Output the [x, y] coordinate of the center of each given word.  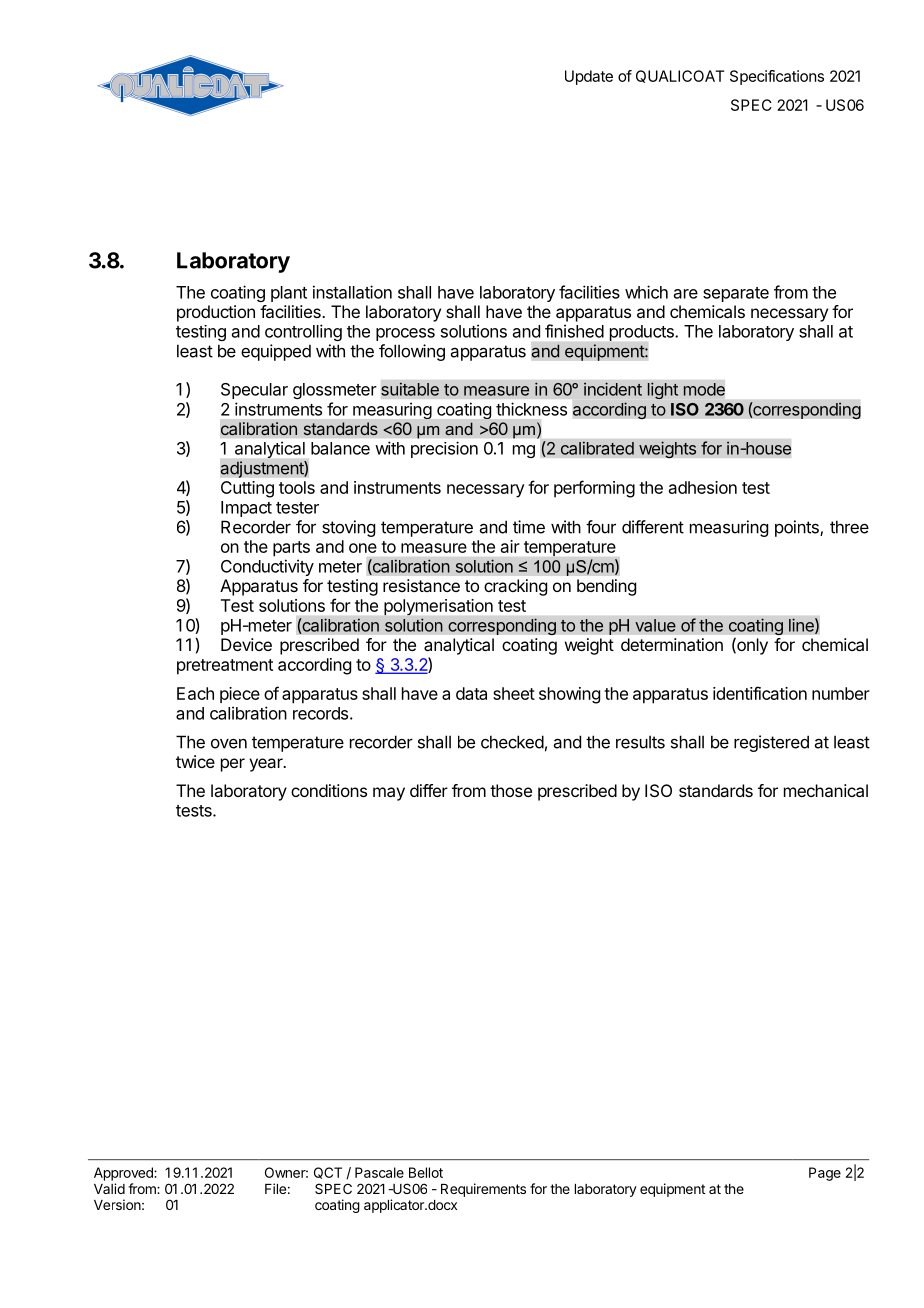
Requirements [483, 1190]
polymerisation [438, 607]
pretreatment [225, 667]
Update [589, 77]
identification [760, 693]
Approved [124, 1174]
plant [289, 294]
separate [736, 294]
